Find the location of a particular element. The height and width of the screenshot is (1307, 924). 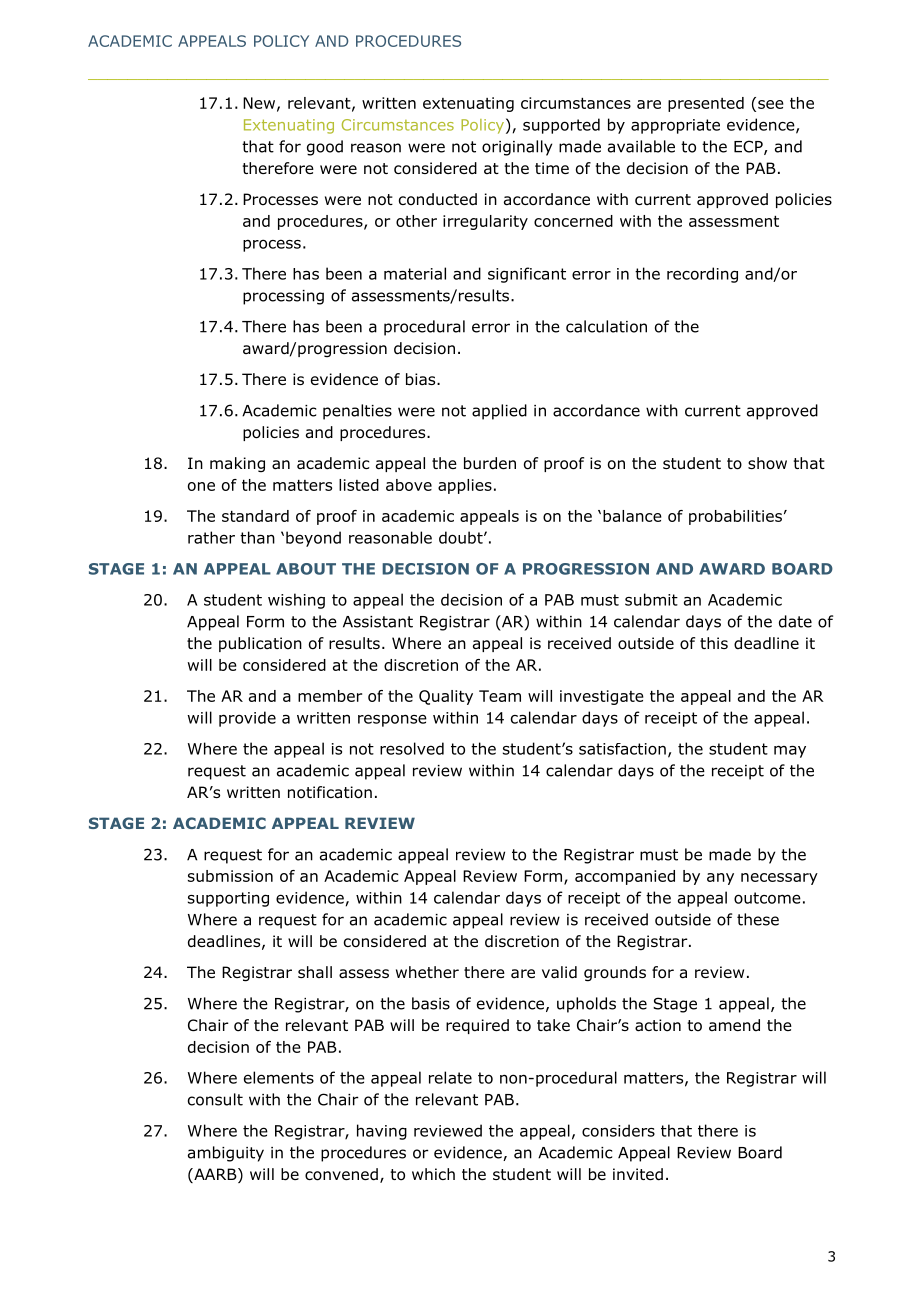

supporting is located at coordinates (228, 899).
